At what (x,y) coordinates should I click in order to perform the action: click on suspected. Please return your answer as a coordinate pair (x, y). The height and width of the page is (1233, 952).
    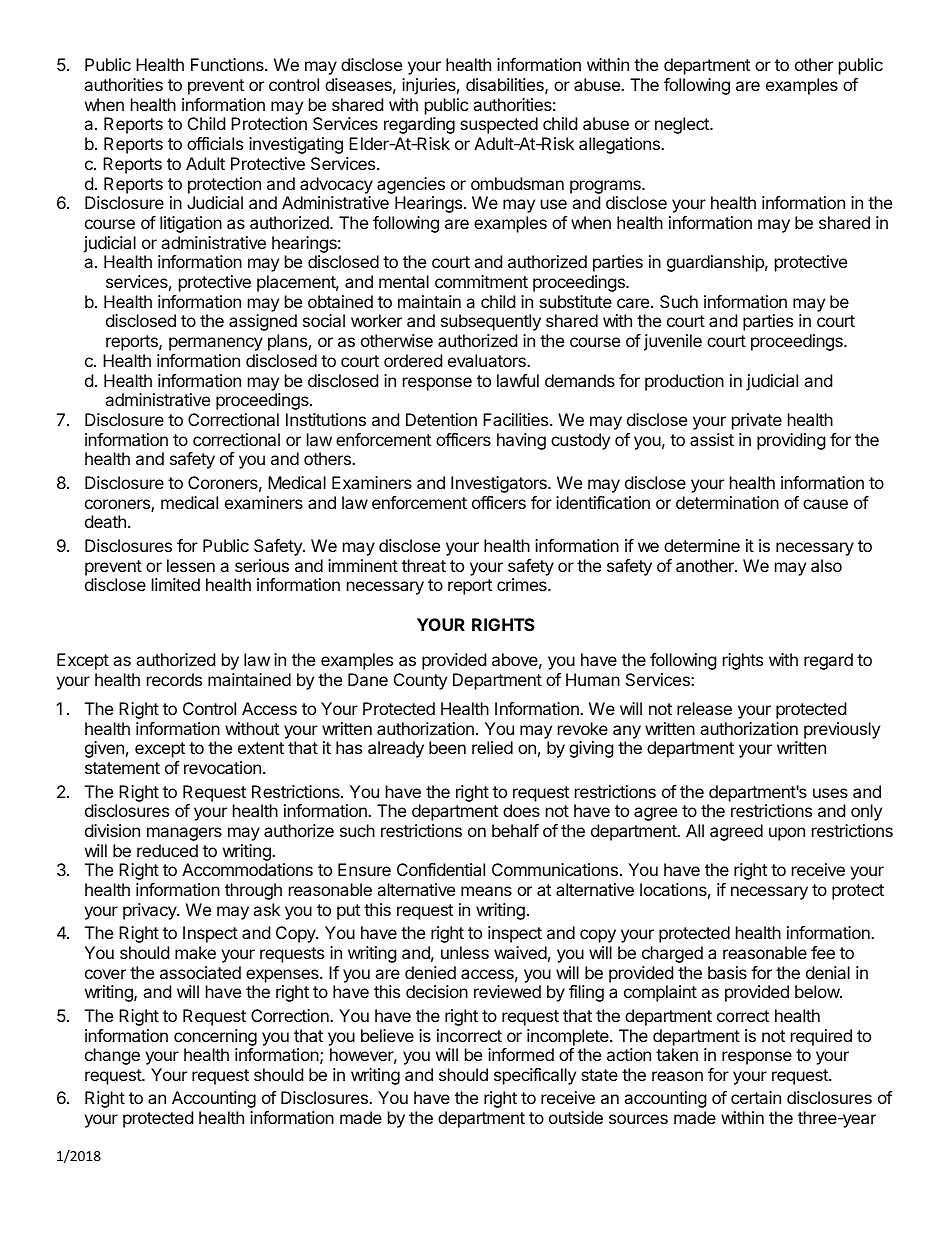
    Looking at the image, I should click on (499, 125).
